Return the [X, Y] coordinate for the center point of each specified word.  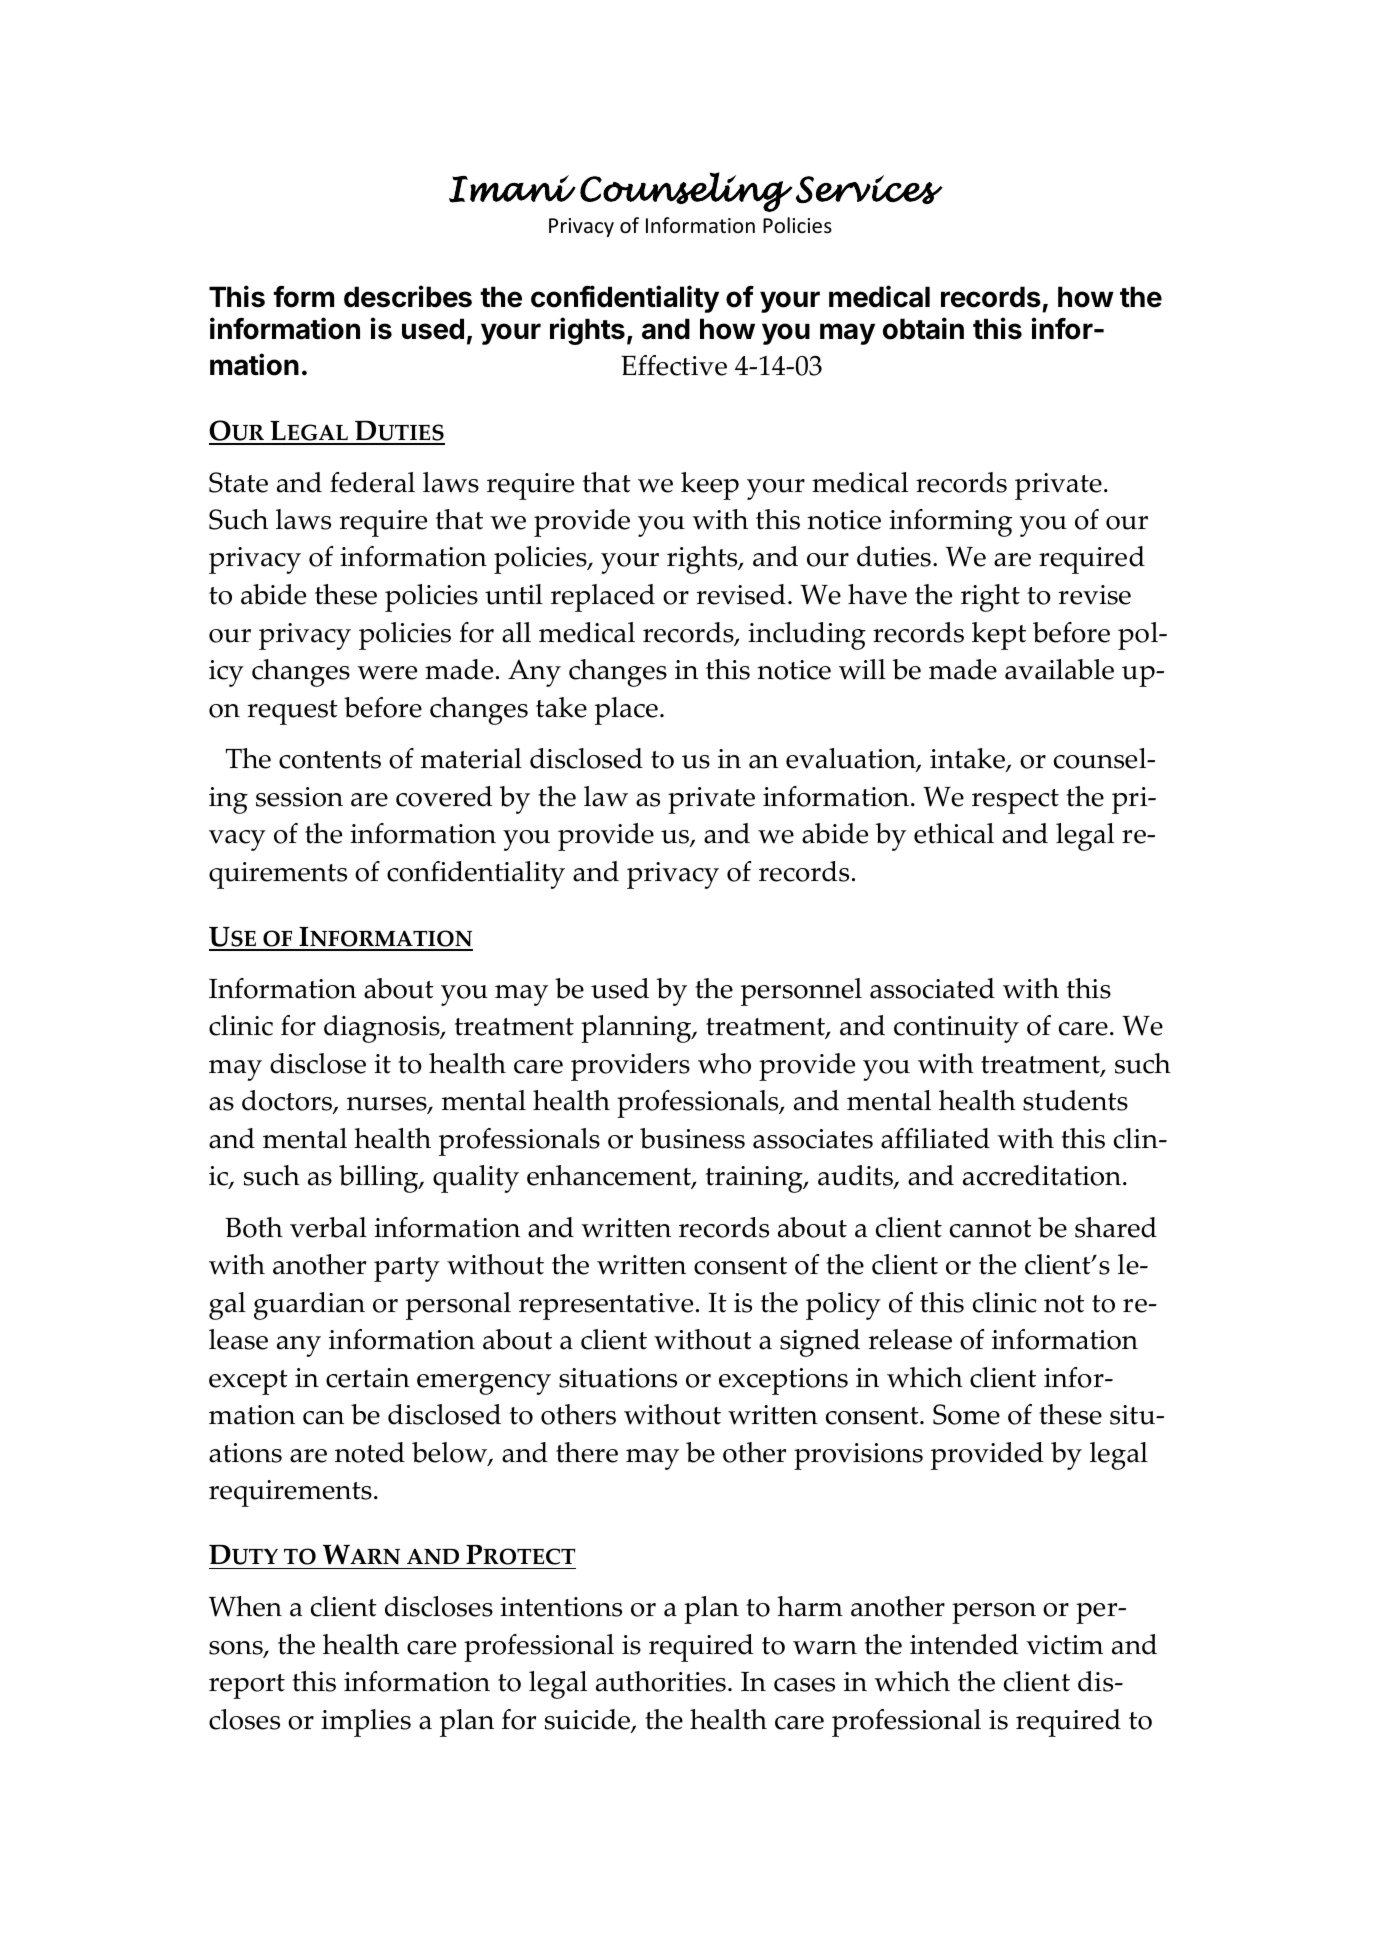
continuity [956, 1029]
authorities [661, 1681]
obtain [923, 328]
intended [964, 1644]
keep [710, 486]
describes [408, 296]
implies [366, 1723]
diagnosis [383, 1029]
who [724, 1063]
